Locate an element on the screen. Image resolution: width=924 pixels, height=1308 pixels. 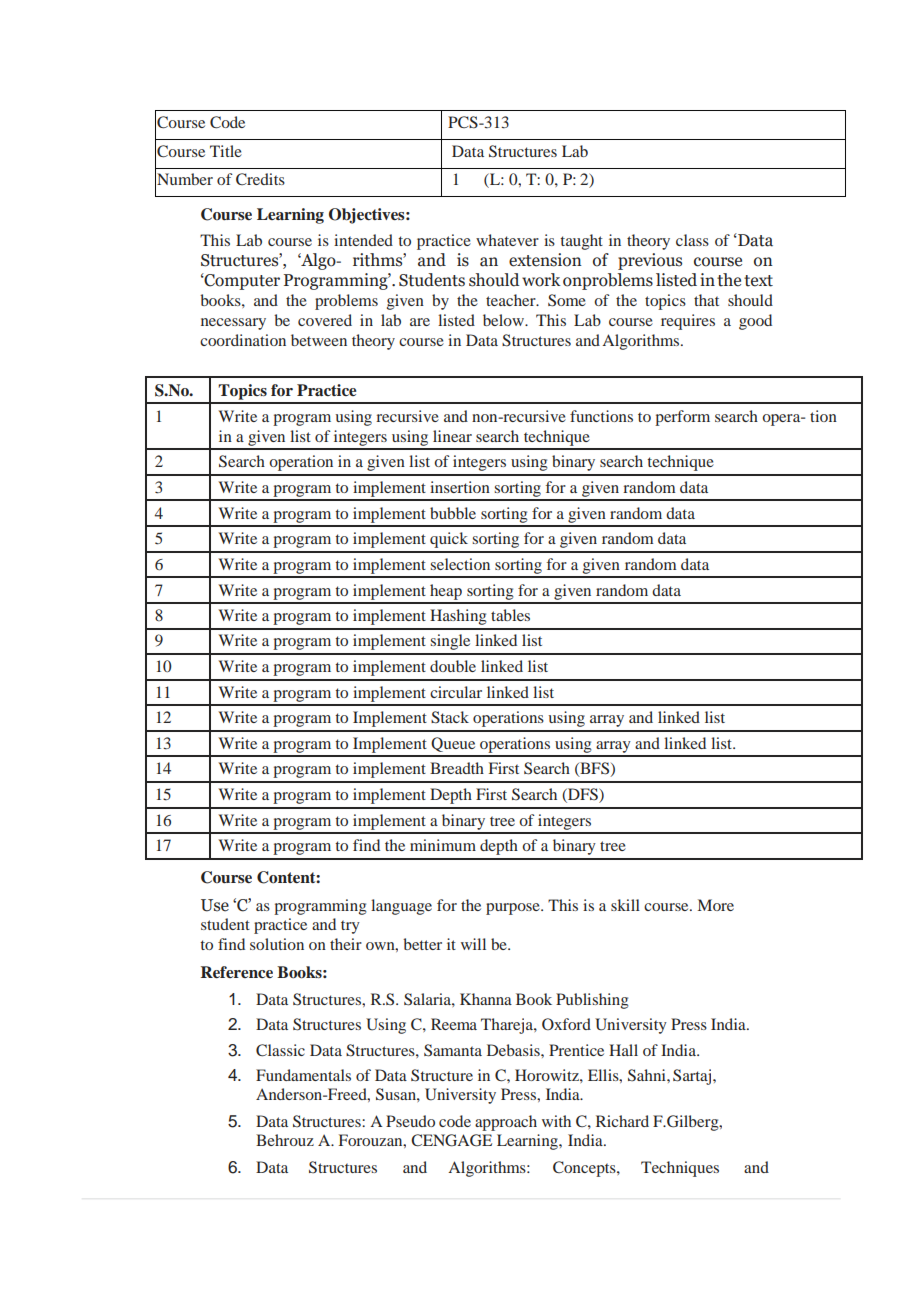
perform is located at coordinates (682, 418).
